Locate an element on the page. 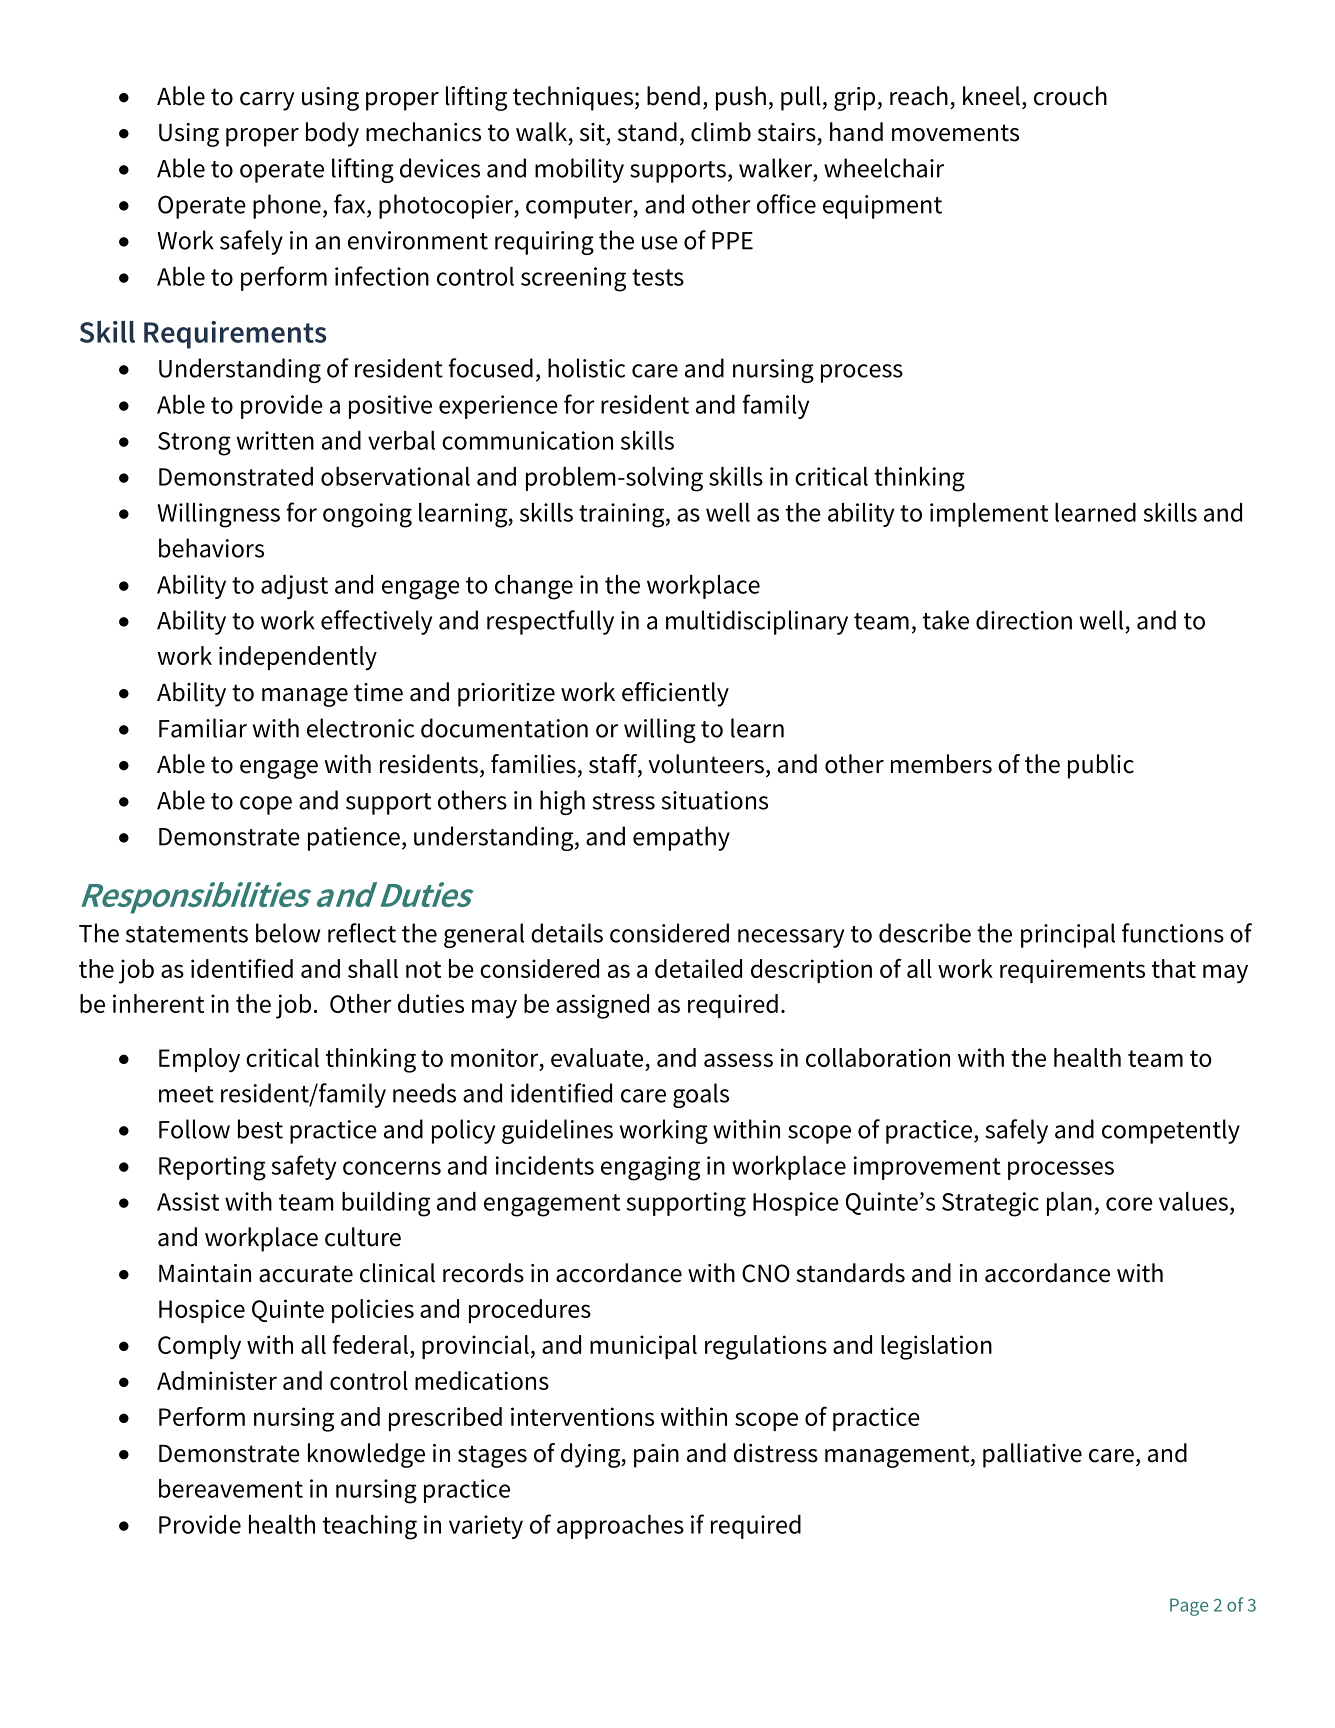 Image resolution: width=1335 pixels, height=1728 pixels. approaches is located at coordinates (620, 1527).
